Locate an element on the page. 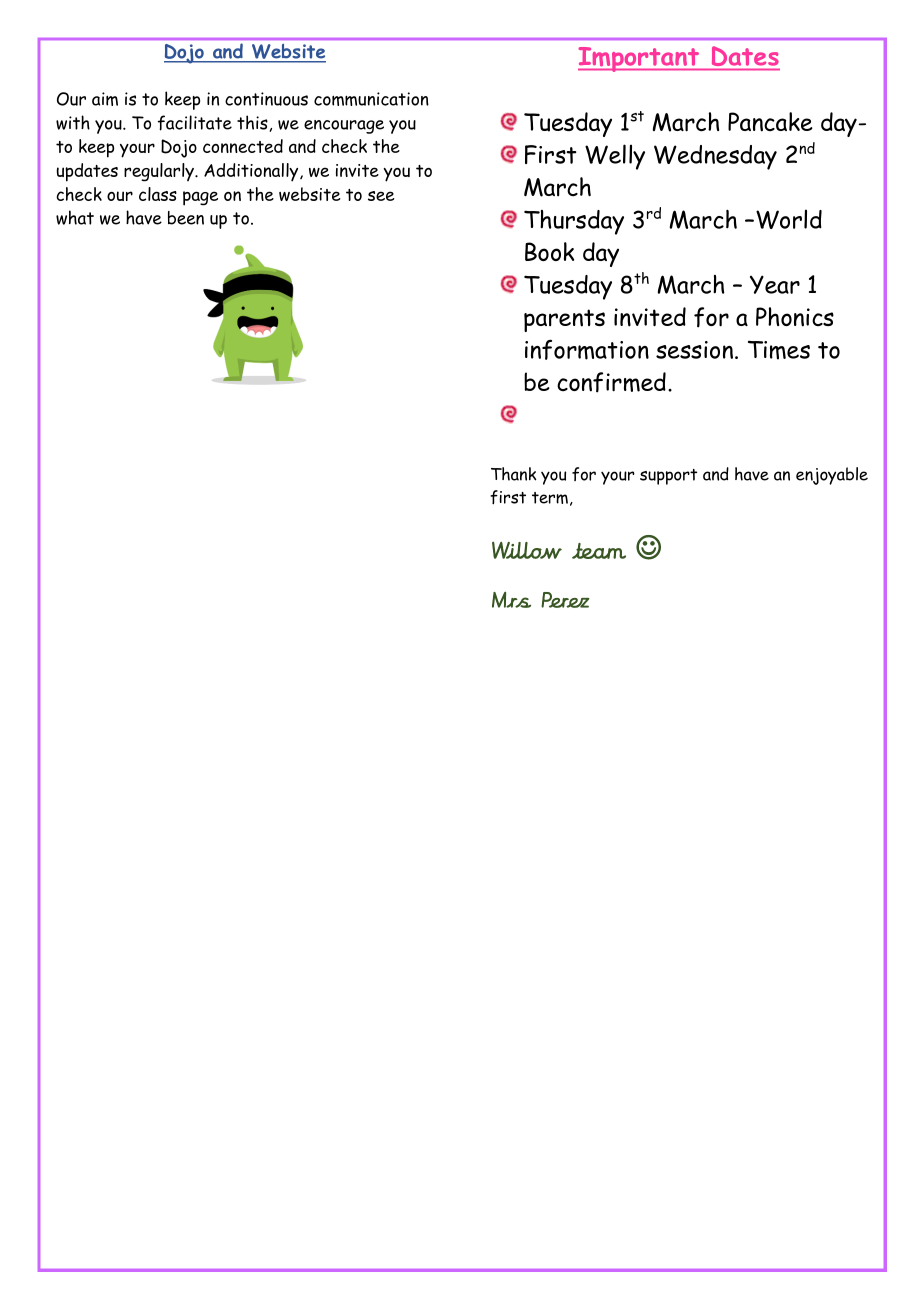 The image size is (924, 1309). Mrs is located at coordinates (511, 600).
